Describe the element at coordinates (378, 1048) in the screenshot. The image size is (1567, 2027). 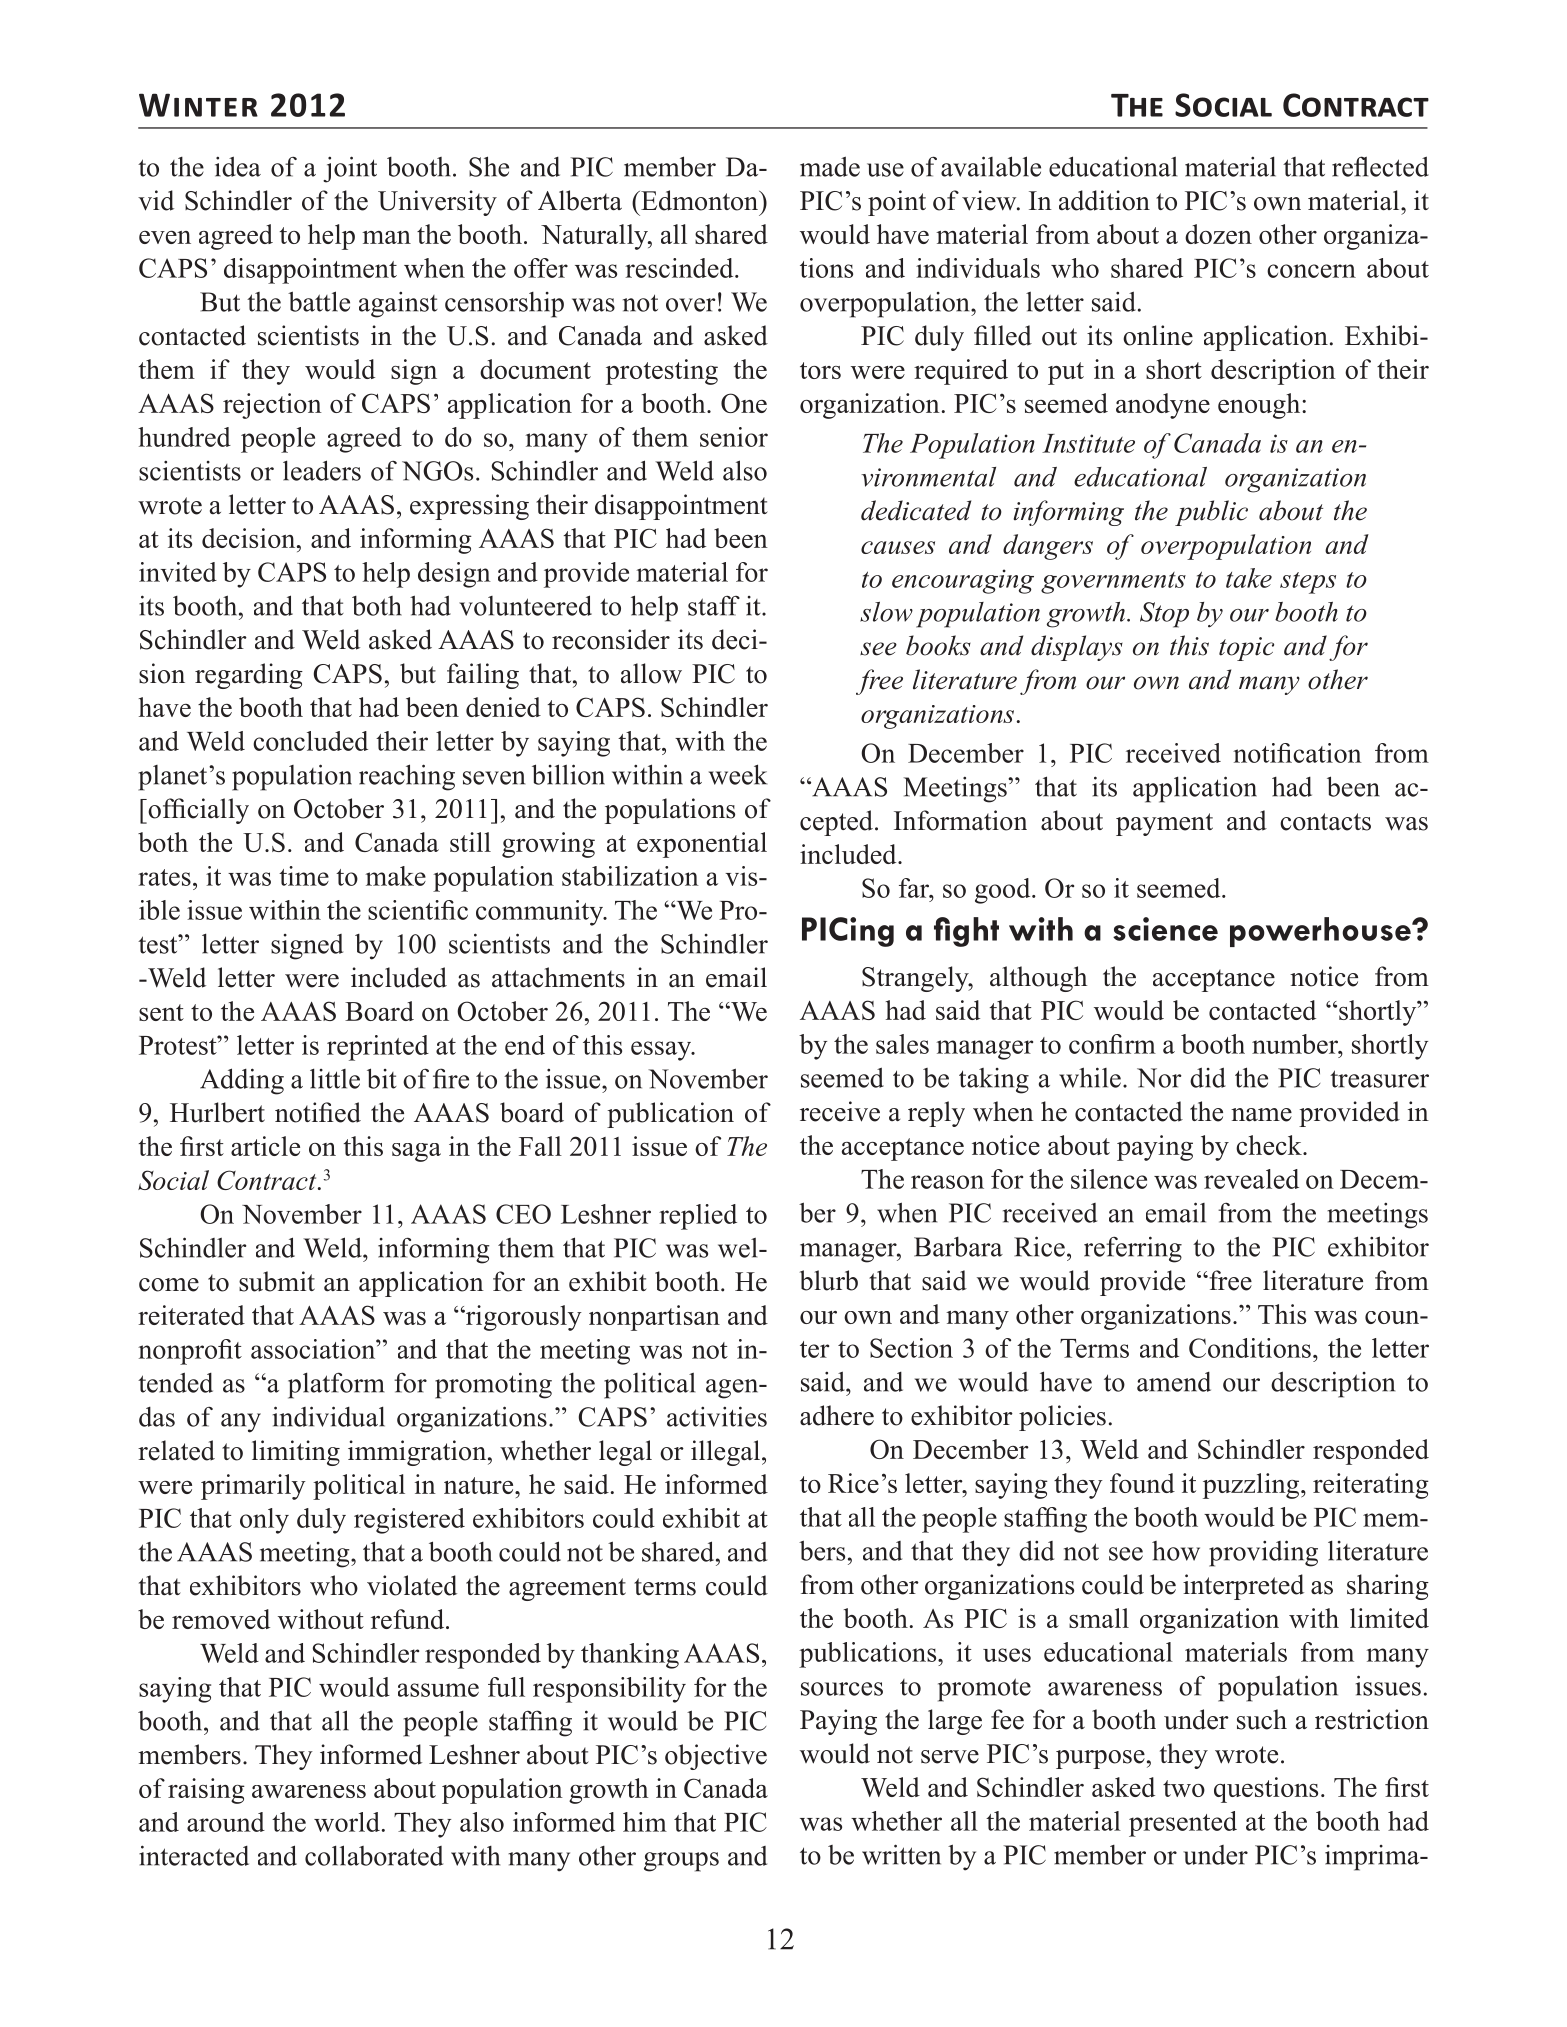
I see `reprinted` at that location.
